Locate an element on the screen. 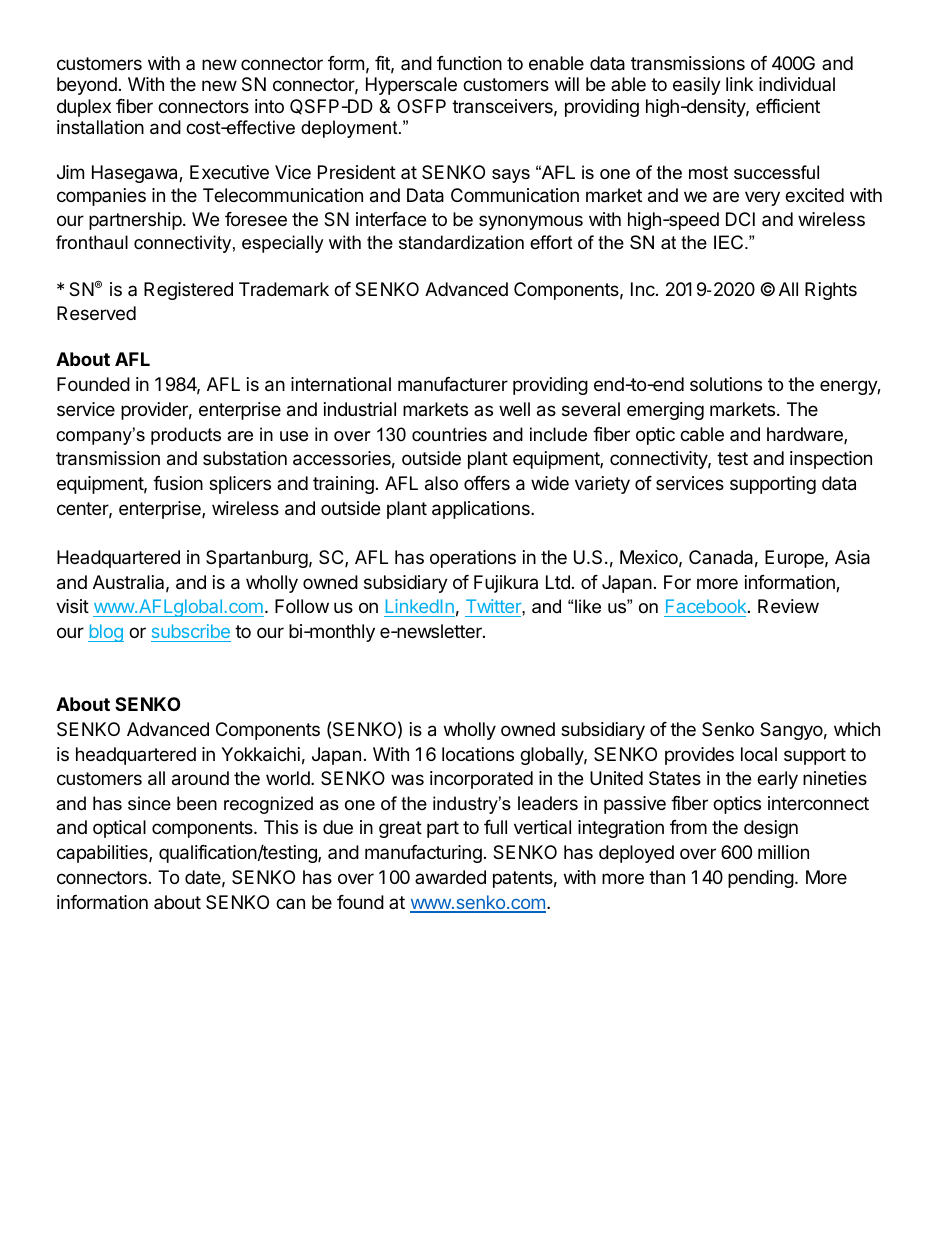 The image size is (952, 1233). operations is located at coordinates (473, 559).
